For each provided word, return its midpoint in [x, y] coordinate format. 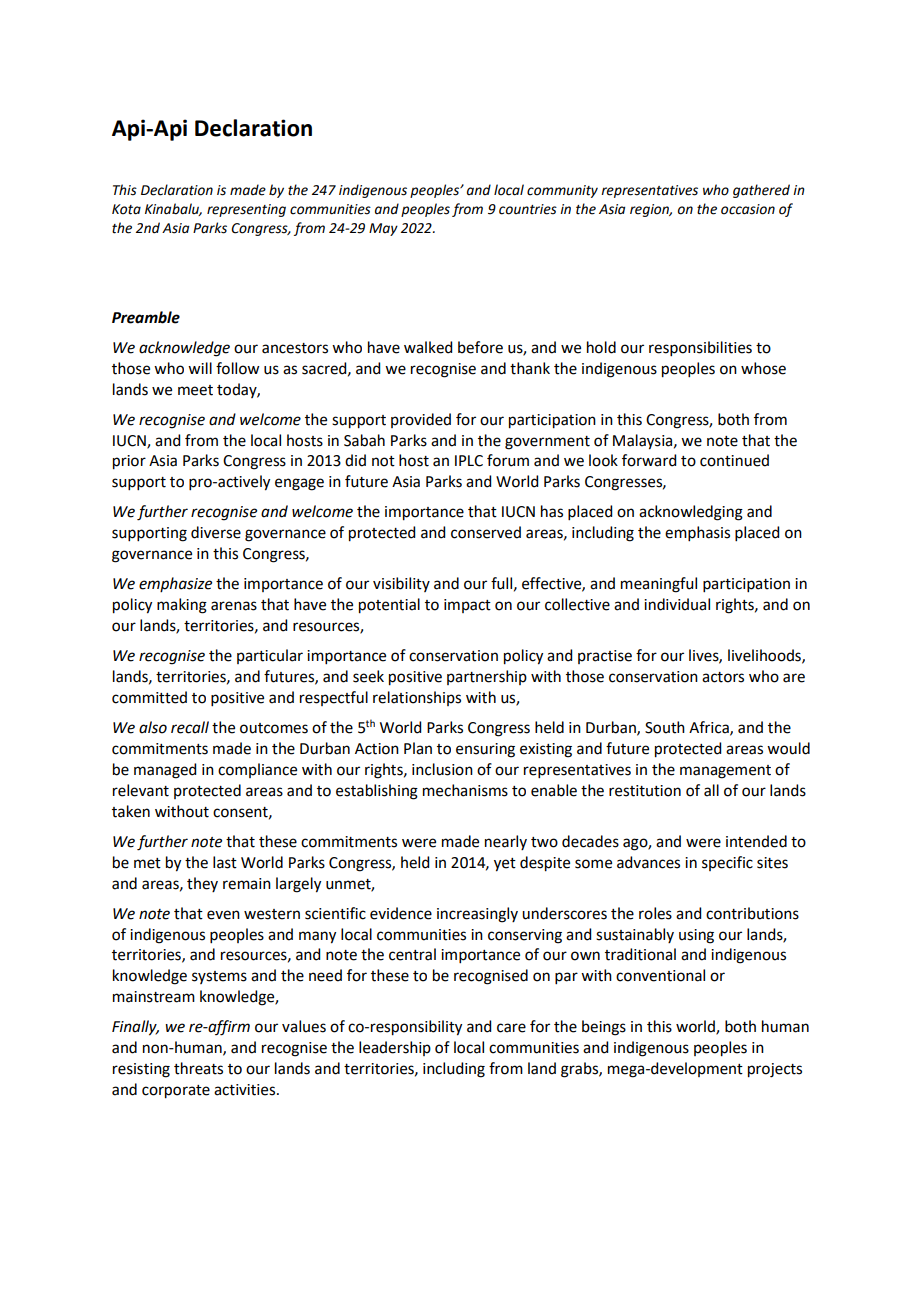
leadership [395, 1048]
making [182, 606]
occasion [748, 209]
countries [528, 209]
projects [775, 1070]
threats [198, 1068]
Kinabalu [173, 209]
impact [467, 606]
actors [723, 677]
